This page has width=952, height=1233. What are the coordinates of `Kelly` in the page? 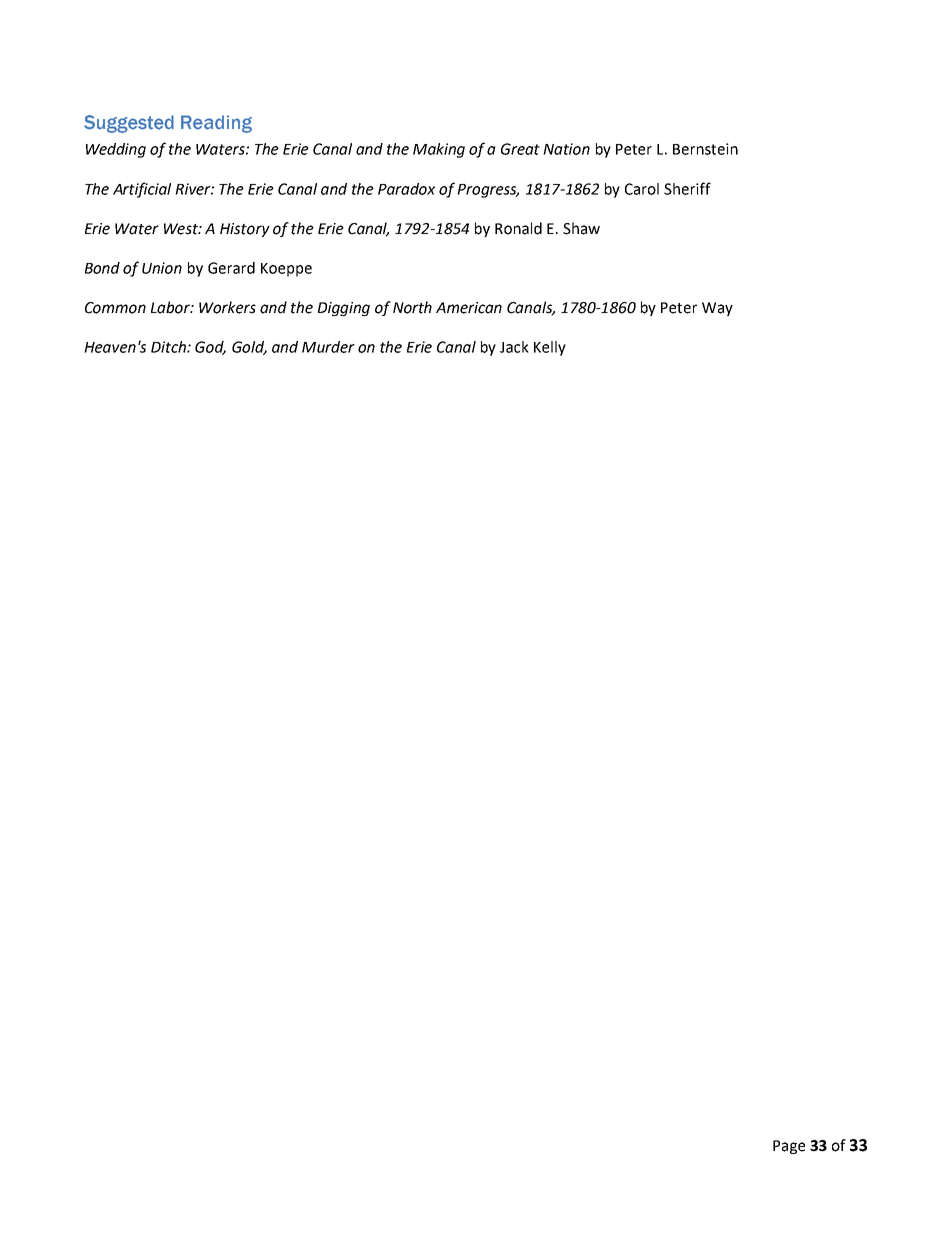 It's located at (550, 348).
